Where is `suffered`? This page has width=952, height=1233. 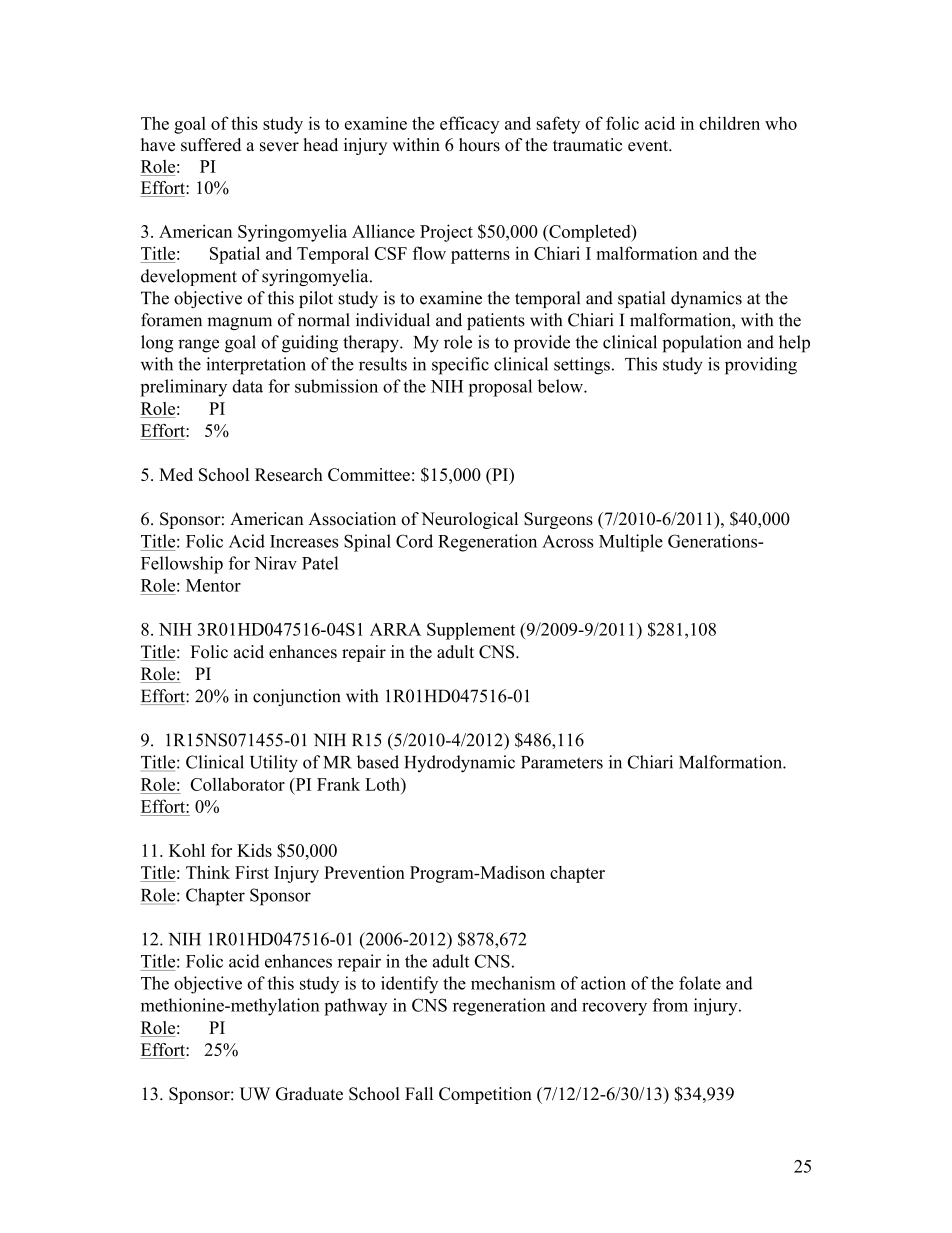
suffered is located at coordinates (211, 145).
